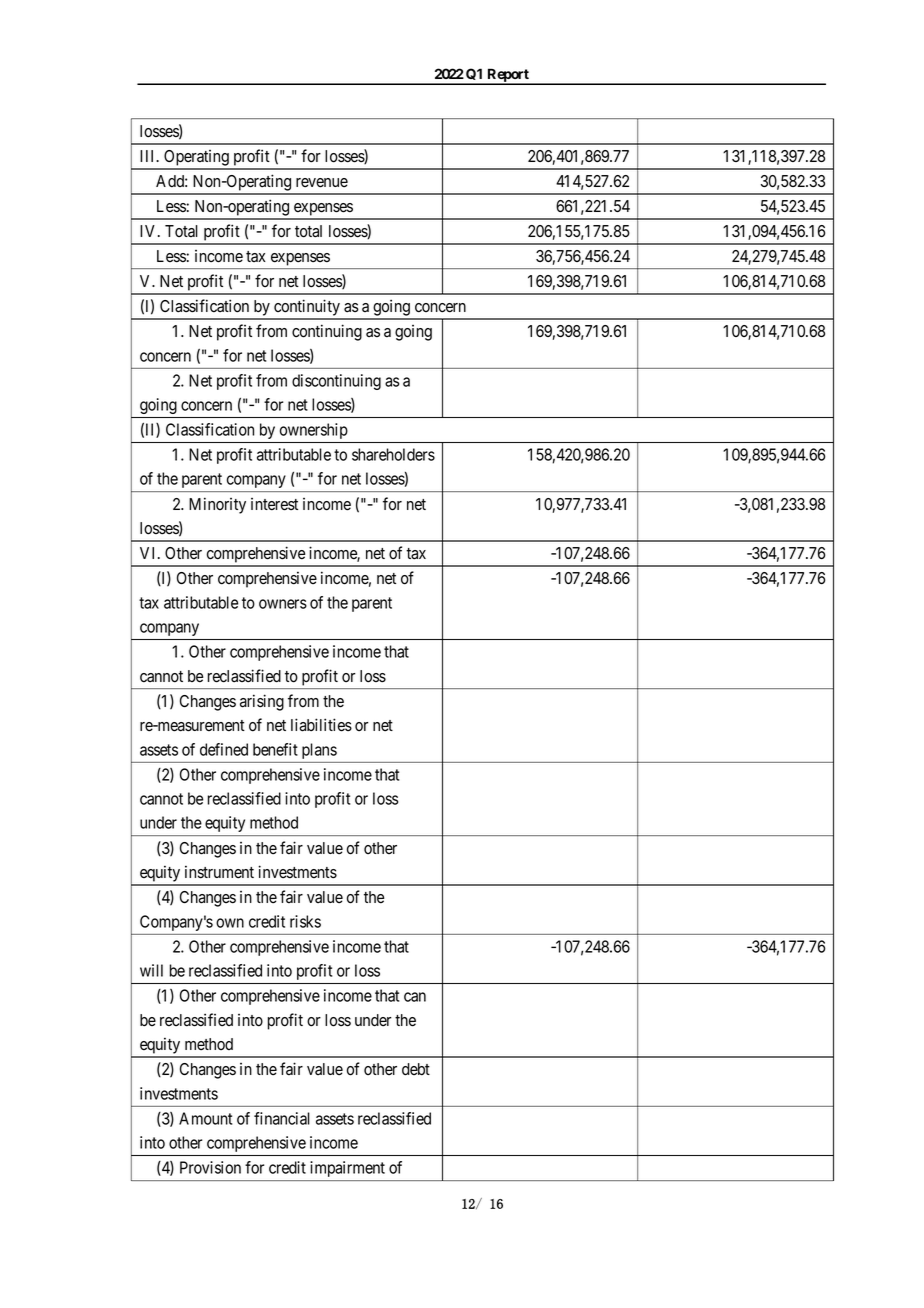 This page has height=1308, width=924. What do you see at coordinates (149, 156) in the page?
I see `III` at bounding box center [149, 156].
